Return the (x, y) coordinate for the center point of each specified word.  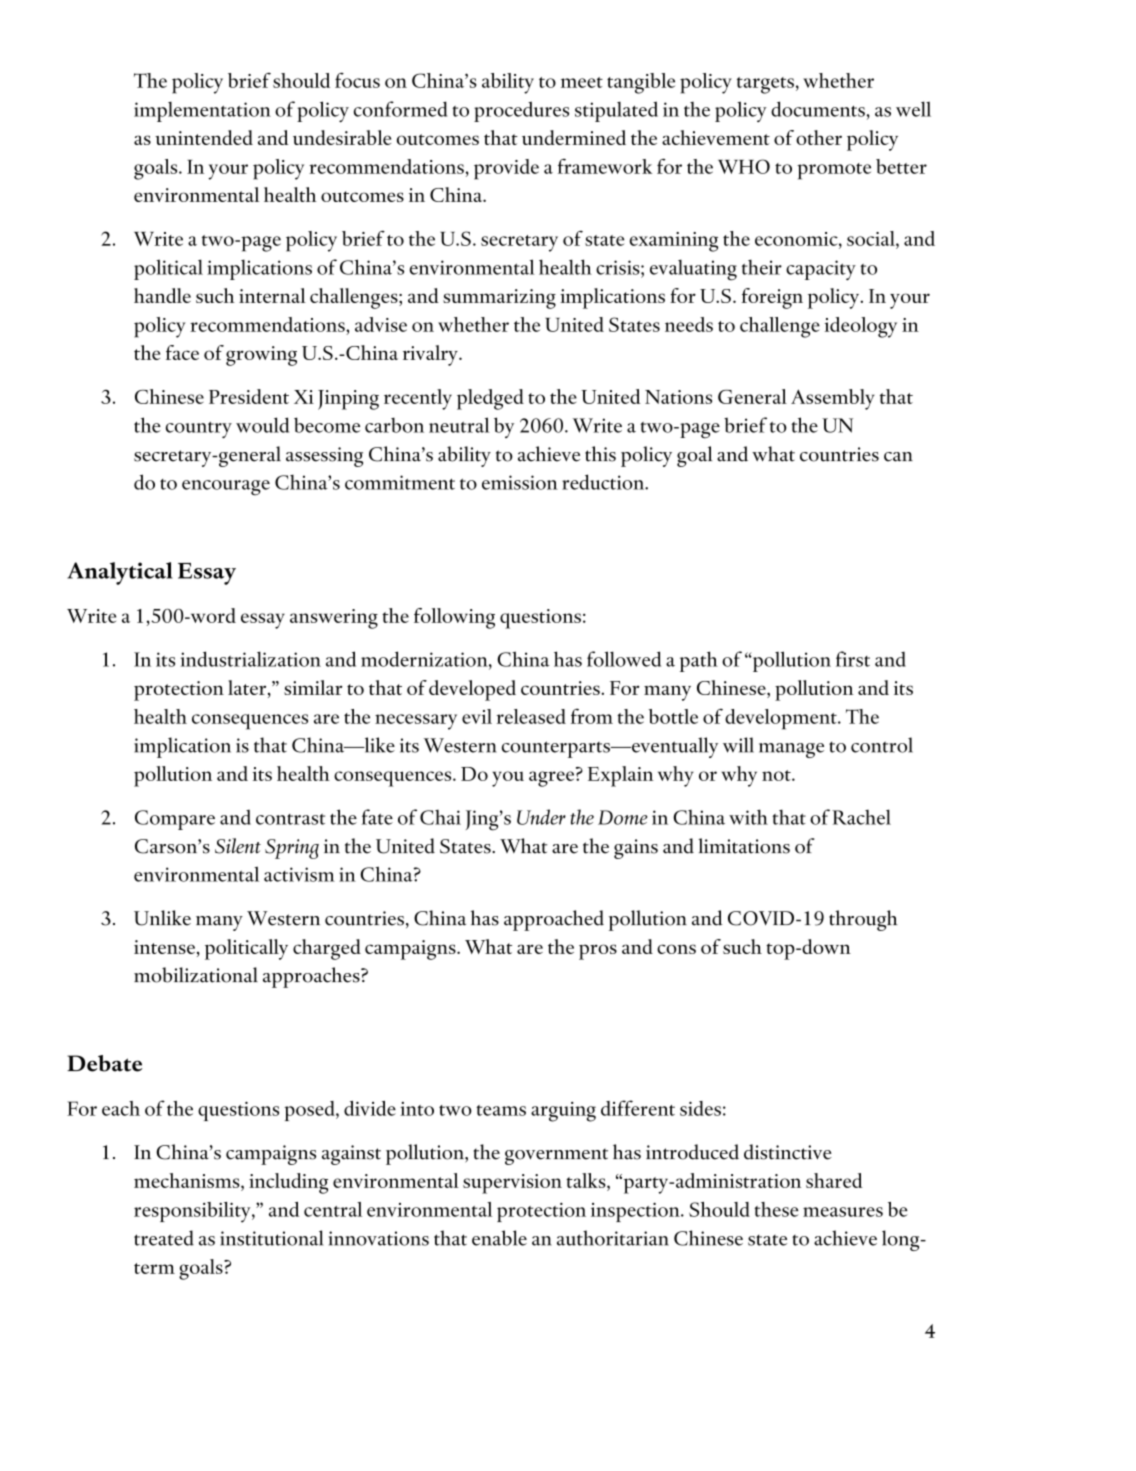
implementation (202, 112)
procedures (521, 111)
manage (791, 750)
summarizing (499, 299)
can (898, 457)
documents (818, 109)
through (863, 920)
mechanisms (188, 1180)
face (182, 352)
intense (166, 947)
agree (553, 779)
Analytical (120, 573)
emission (520, 482)
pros (598, 952)
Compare (175, 820)
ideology (861, 327)
